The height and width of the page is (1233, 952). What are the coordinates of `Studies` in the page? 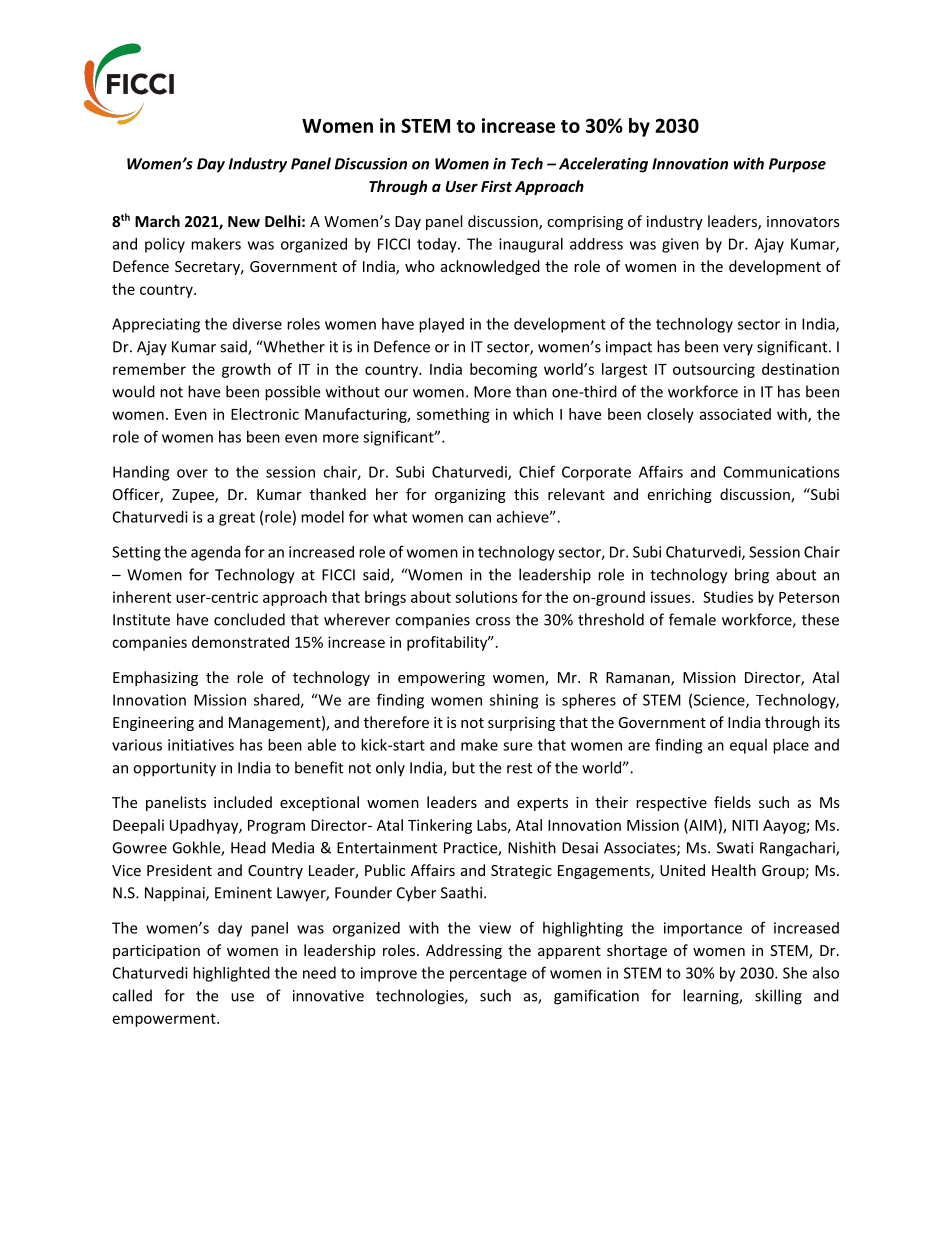 It's located at (728, 597).
